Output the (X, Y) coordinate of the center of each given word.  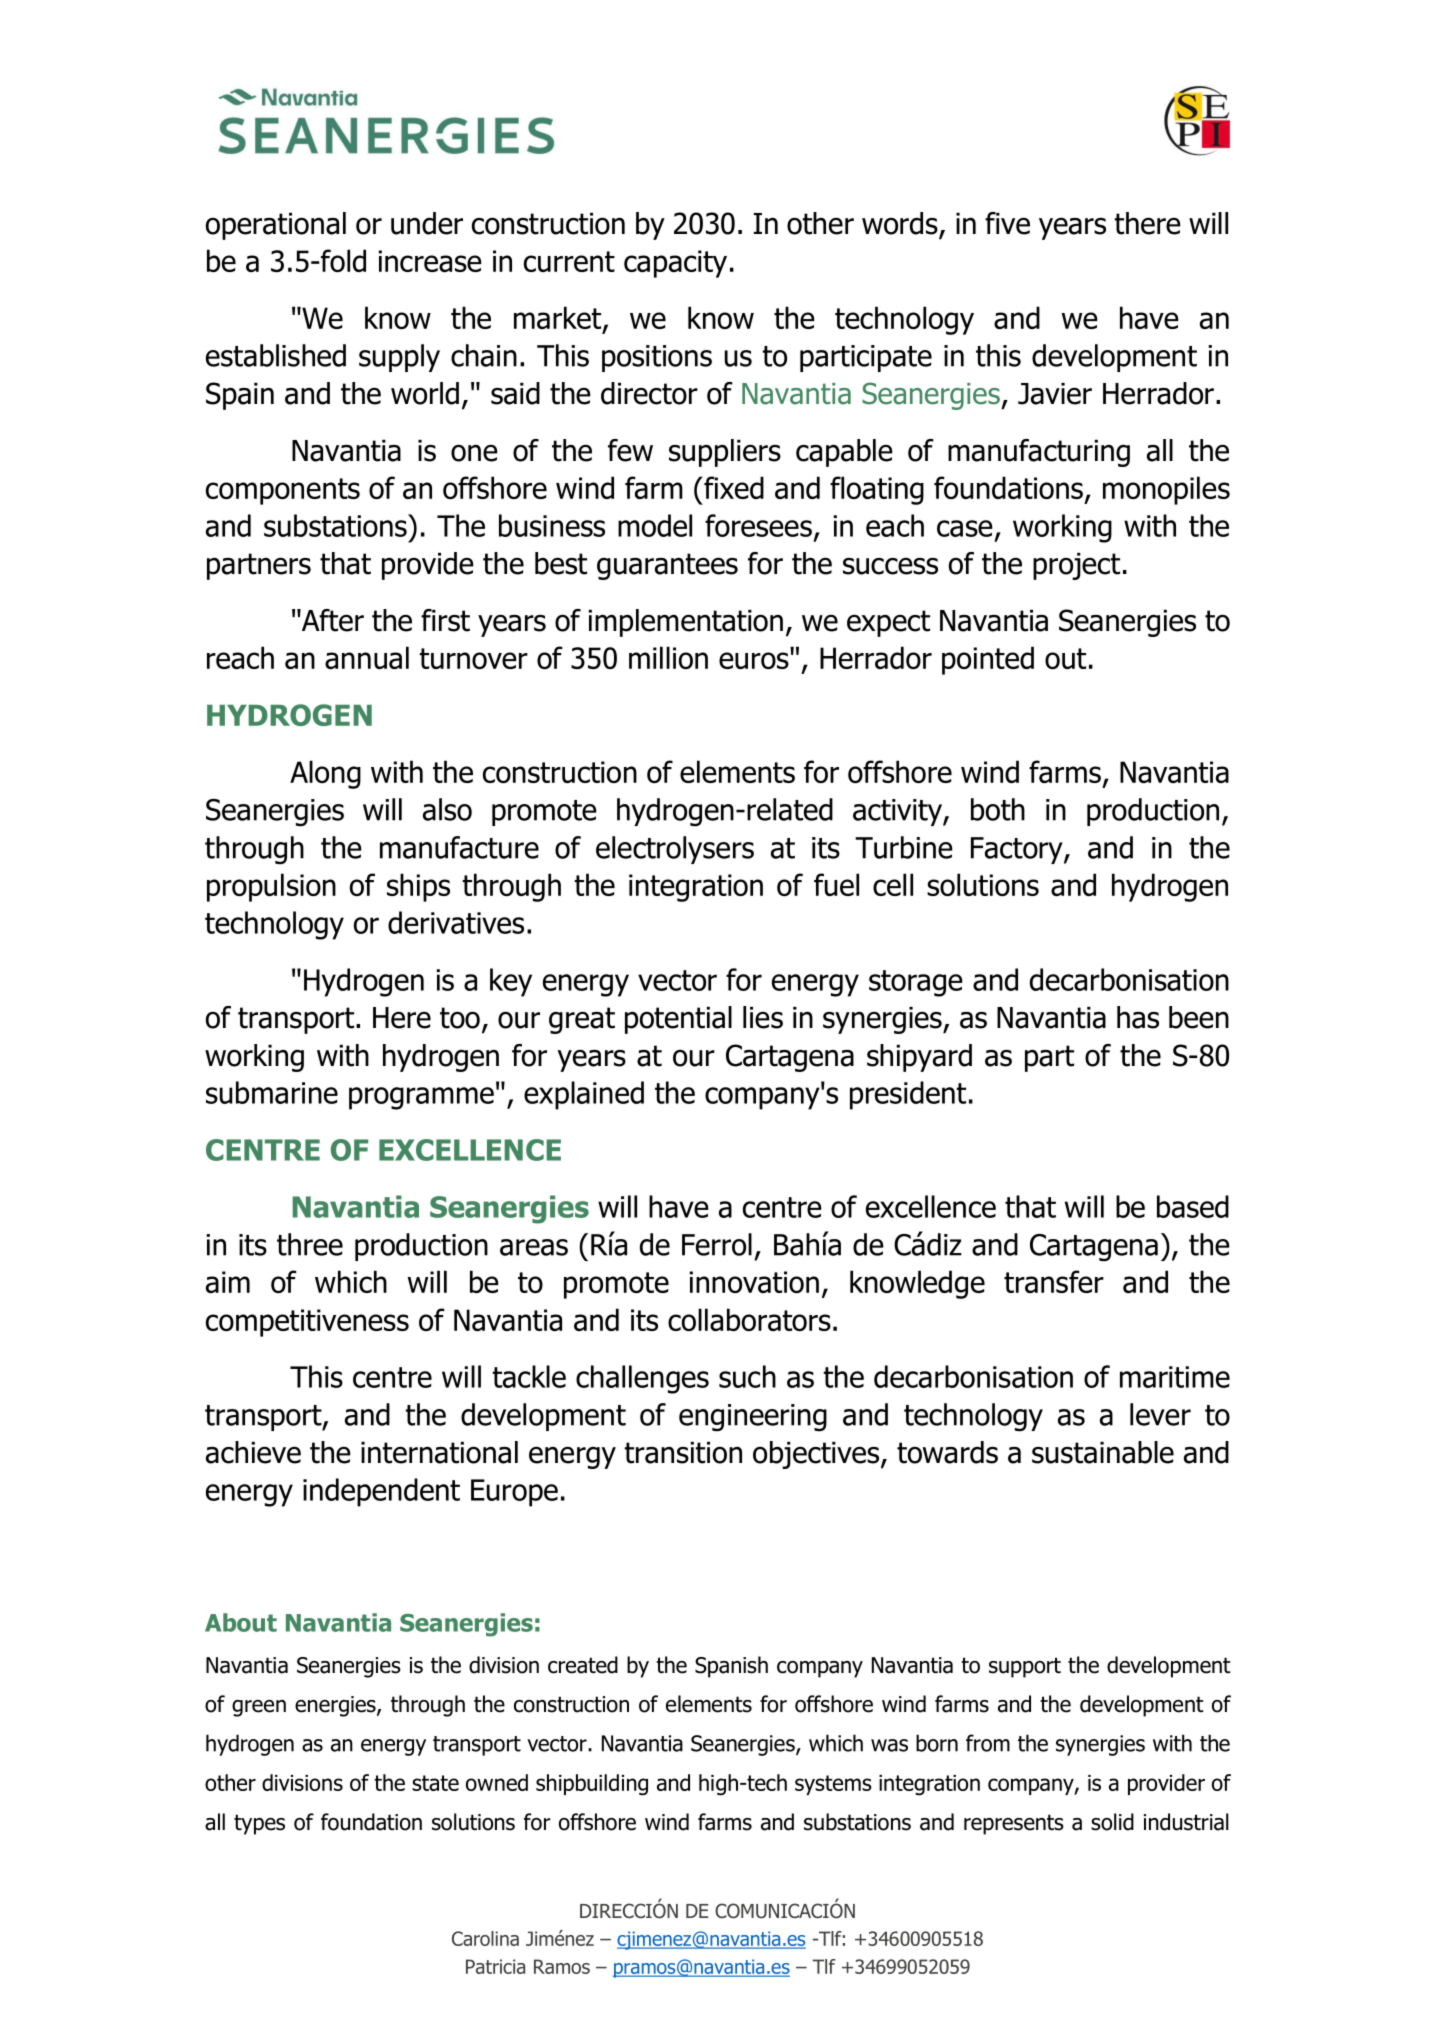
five (1007, 223)
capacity (675, 264)
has (1138, 1017)
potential (678, 1020)
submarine (272, 1092)
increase (430, 261)
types (259, 1824)
